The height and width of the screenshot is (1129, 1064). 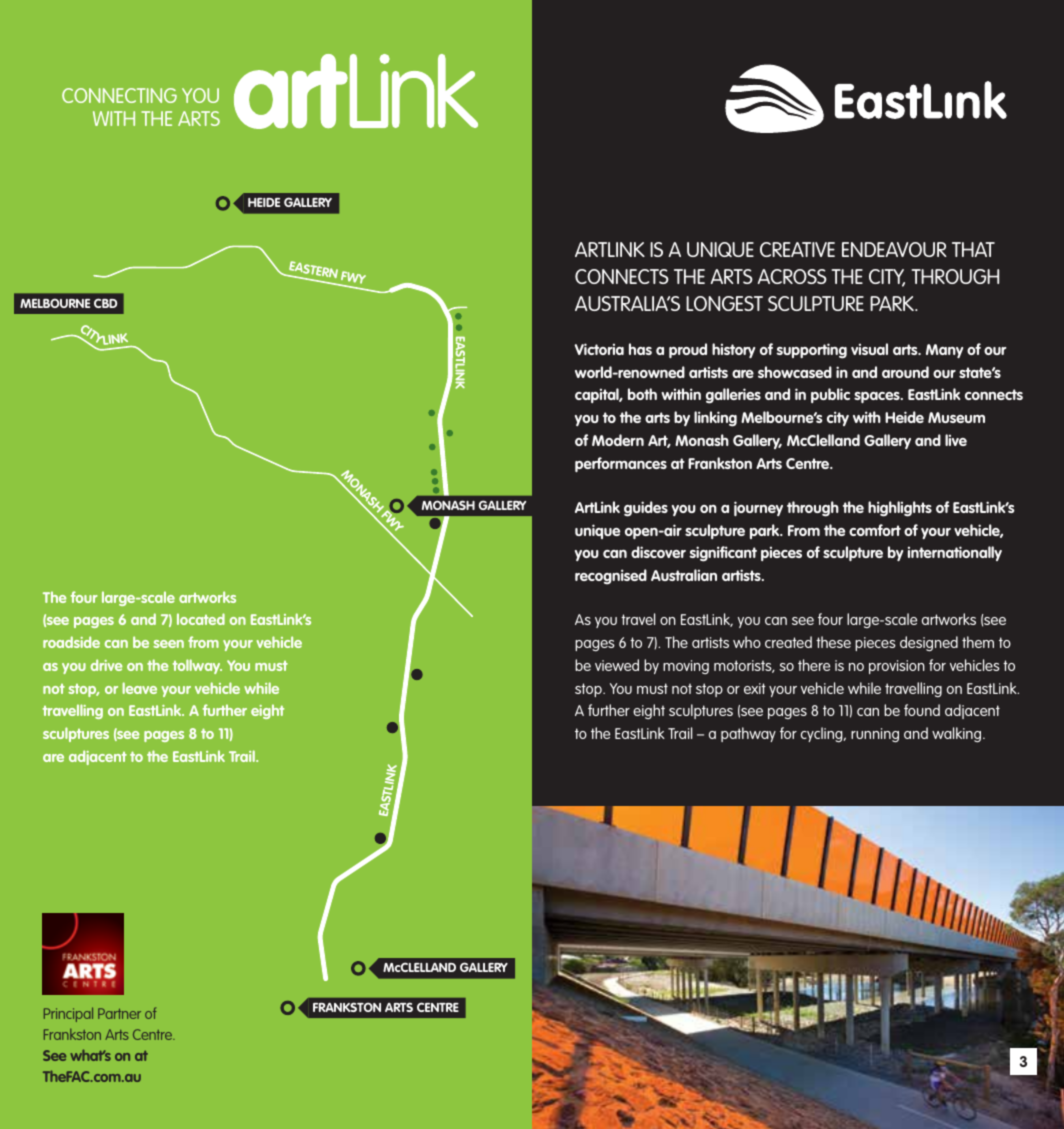 I want to click on viewed, so click(x=617, y=665).
